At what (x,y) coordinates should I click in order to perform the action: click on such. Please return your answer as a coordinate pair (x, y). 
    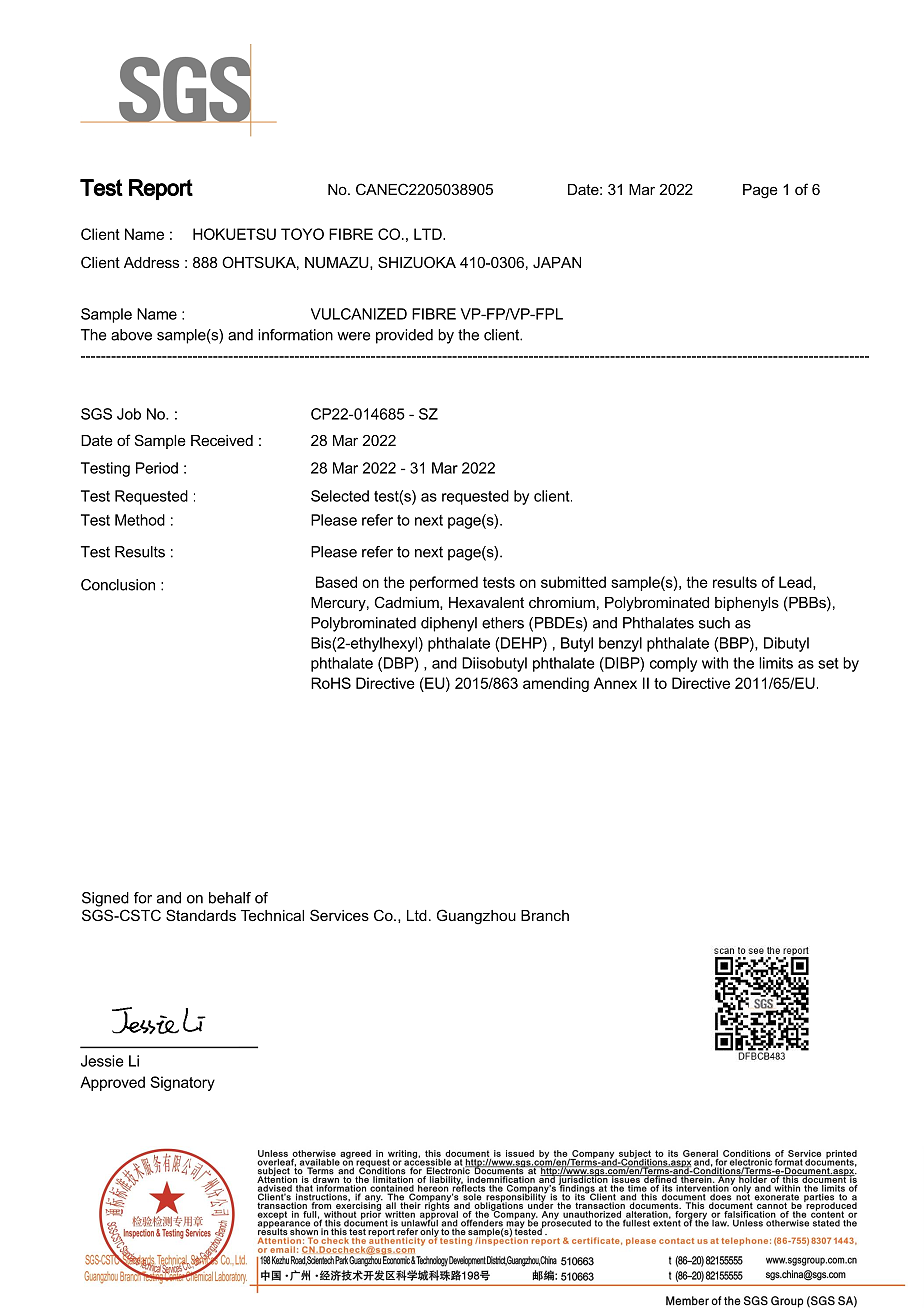
    Looking at the image, I should click on (714, 623).
